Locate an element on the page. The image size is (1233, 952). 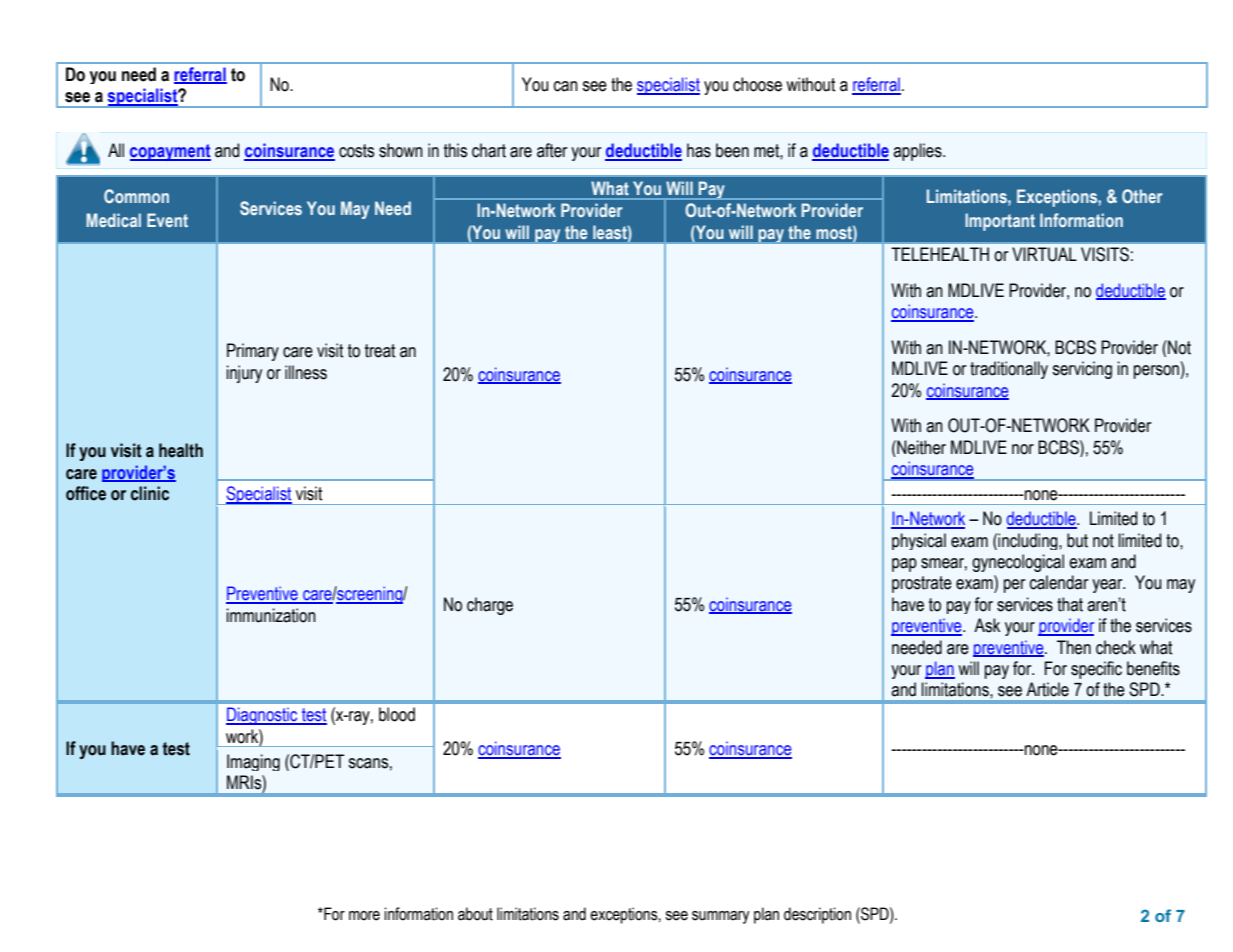
applies is located at coordinates (918, 152).
